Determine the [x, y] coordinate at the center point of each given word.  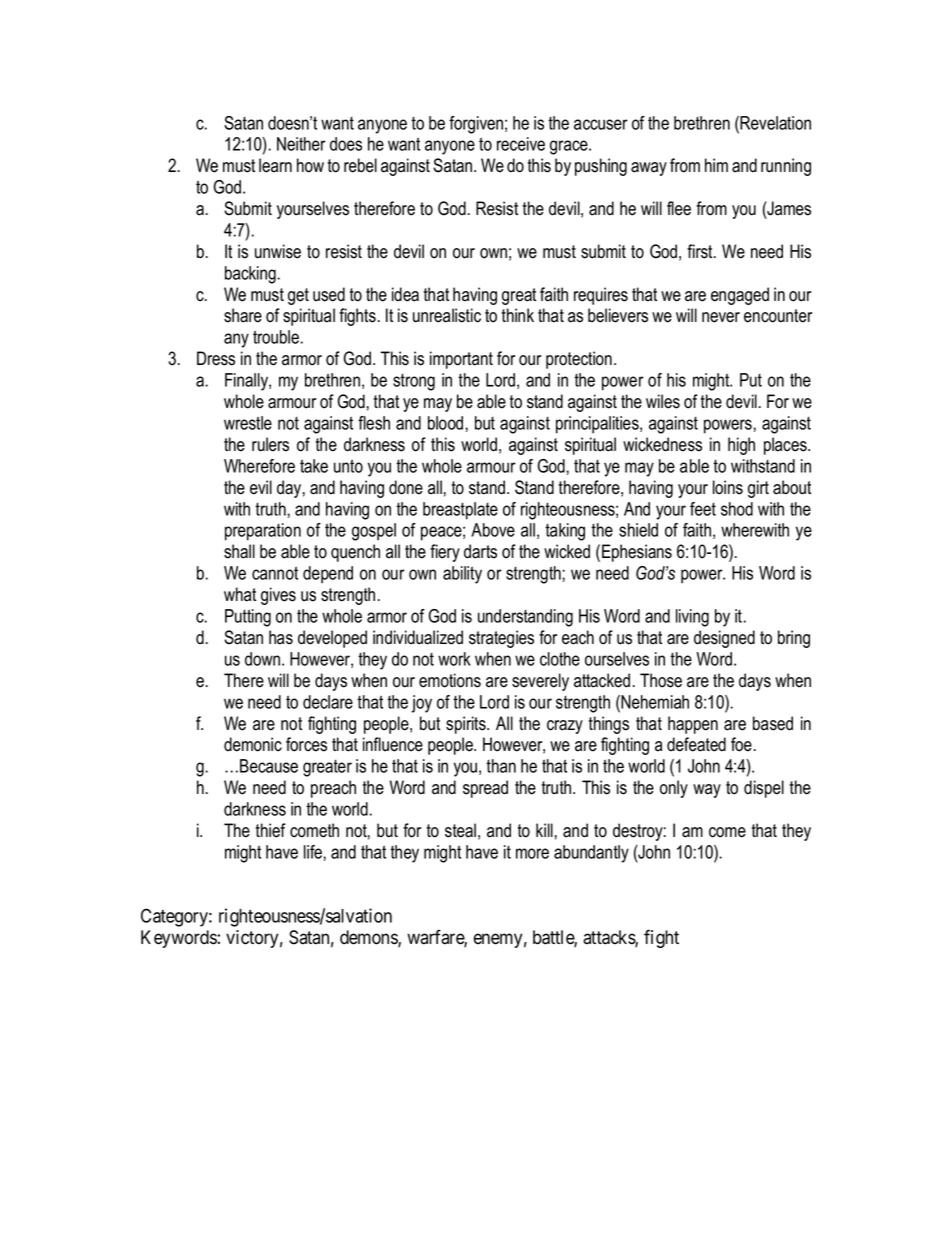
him [716, 165]
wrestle [248, 423]
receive [521, 144]
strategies [501, 639]
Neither [301, 144]
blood [445, 423]
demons [369, 938]
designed [724, 639]
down [262, 659]
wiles [663, 401]
